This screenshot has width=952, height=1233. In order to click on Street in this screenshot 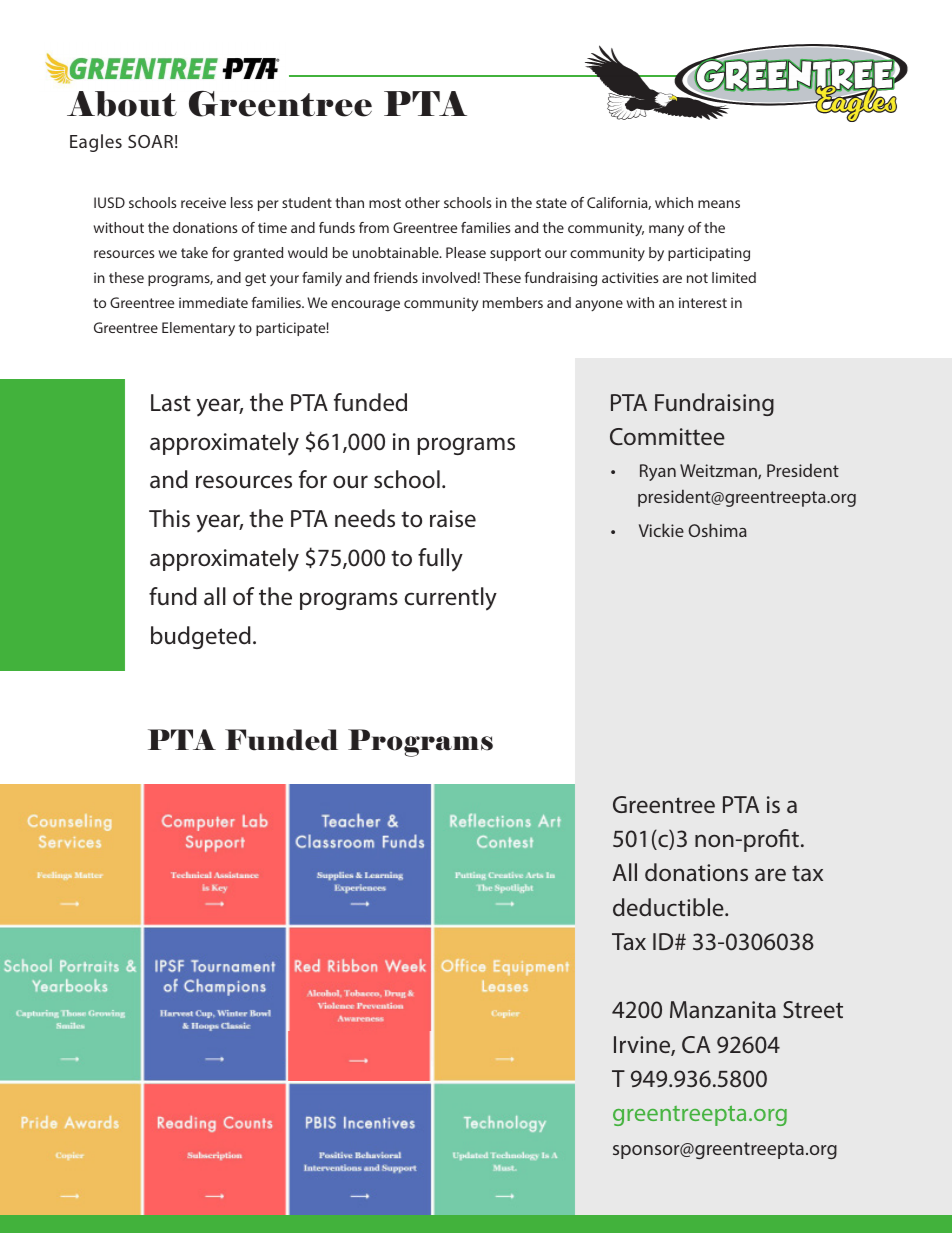, I will do `click(813, 1009)`.
